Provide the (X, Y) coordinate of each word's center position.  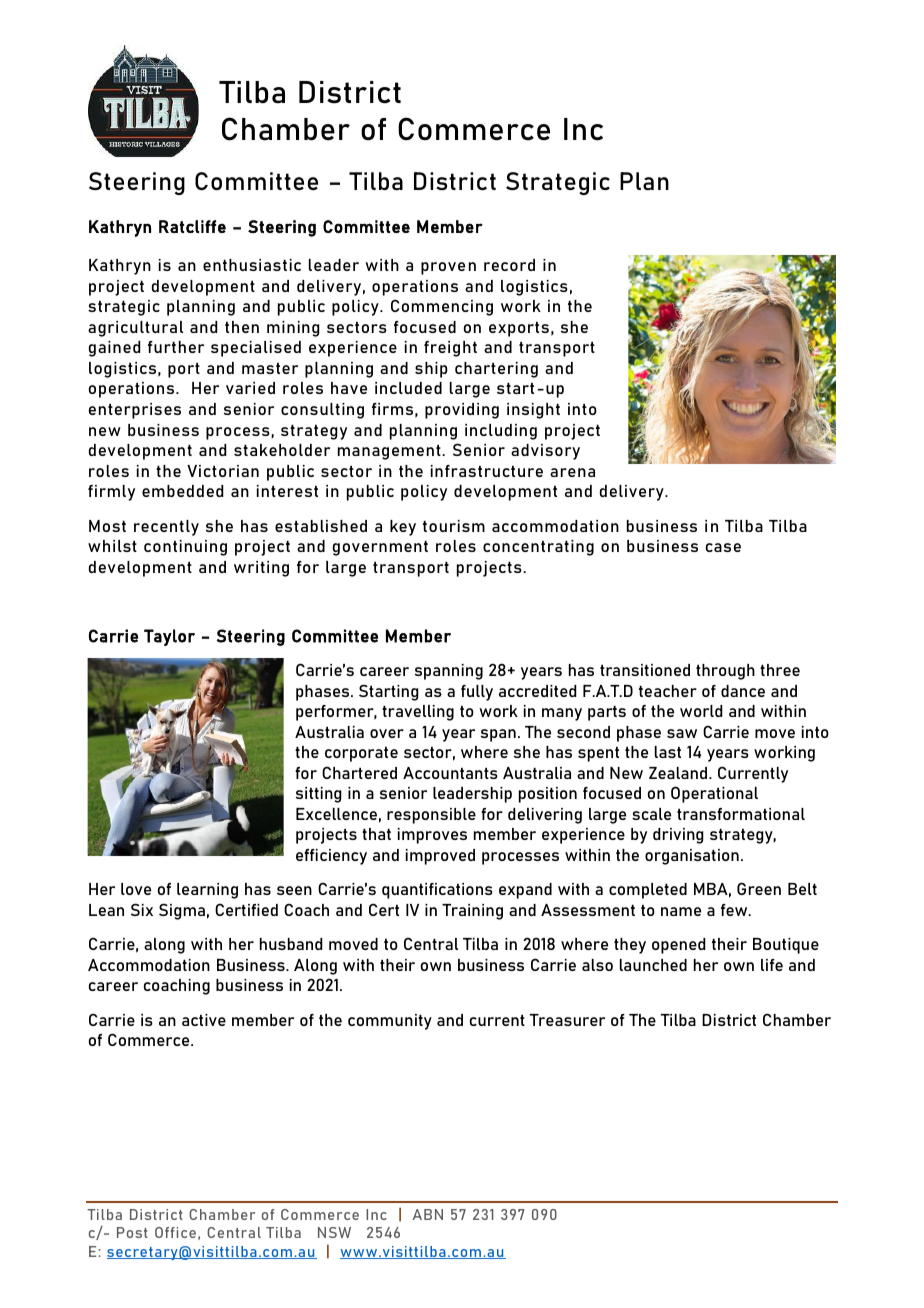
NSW (334, 1232)
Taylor (169, 637)
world (701, 711)
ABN (428, 1214)
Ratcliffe (192, 226)
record (509, 265)
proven (448, 268)
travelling (418, 713)
